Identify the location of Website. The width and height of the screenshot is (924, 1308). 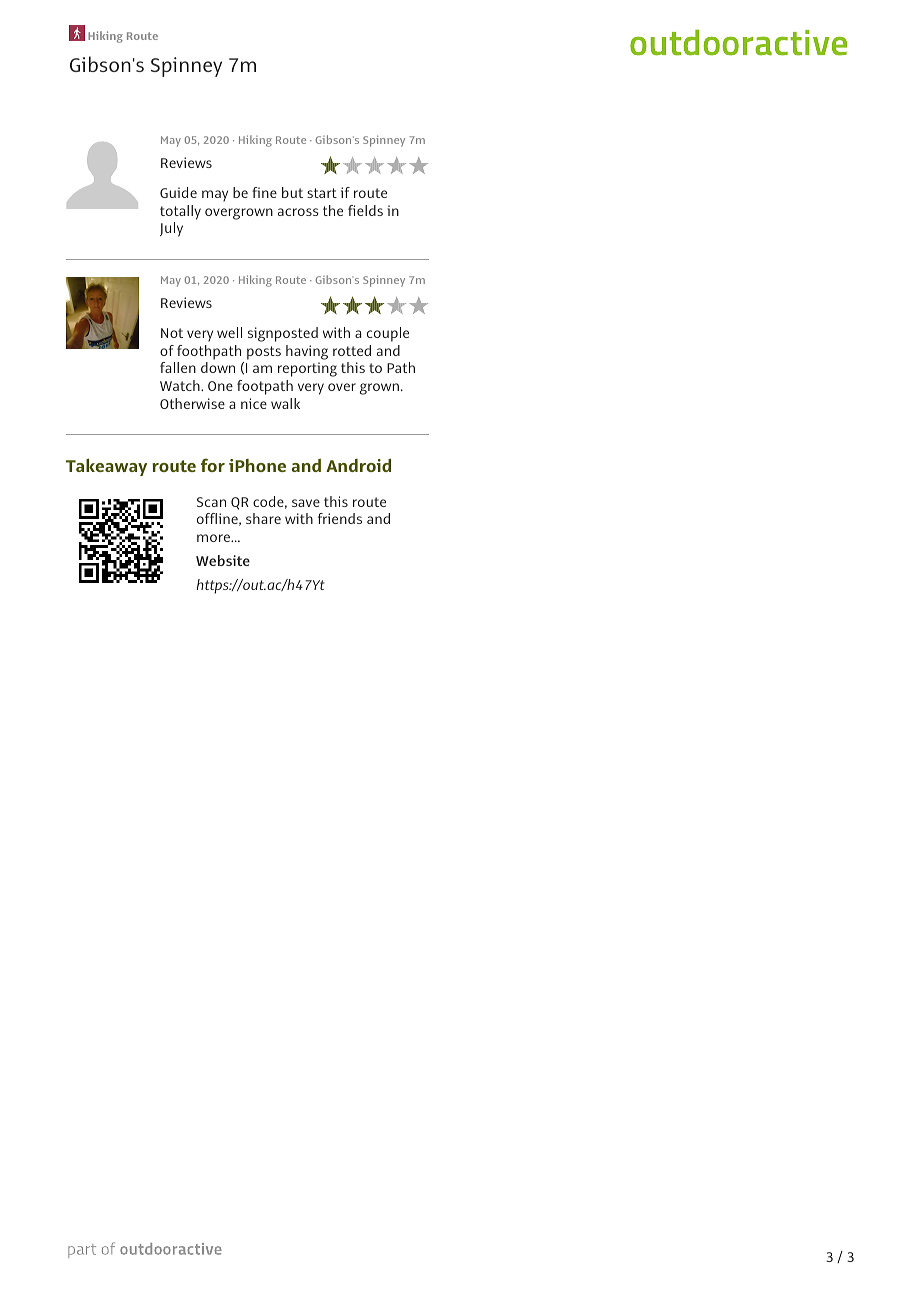
(223, 560).
